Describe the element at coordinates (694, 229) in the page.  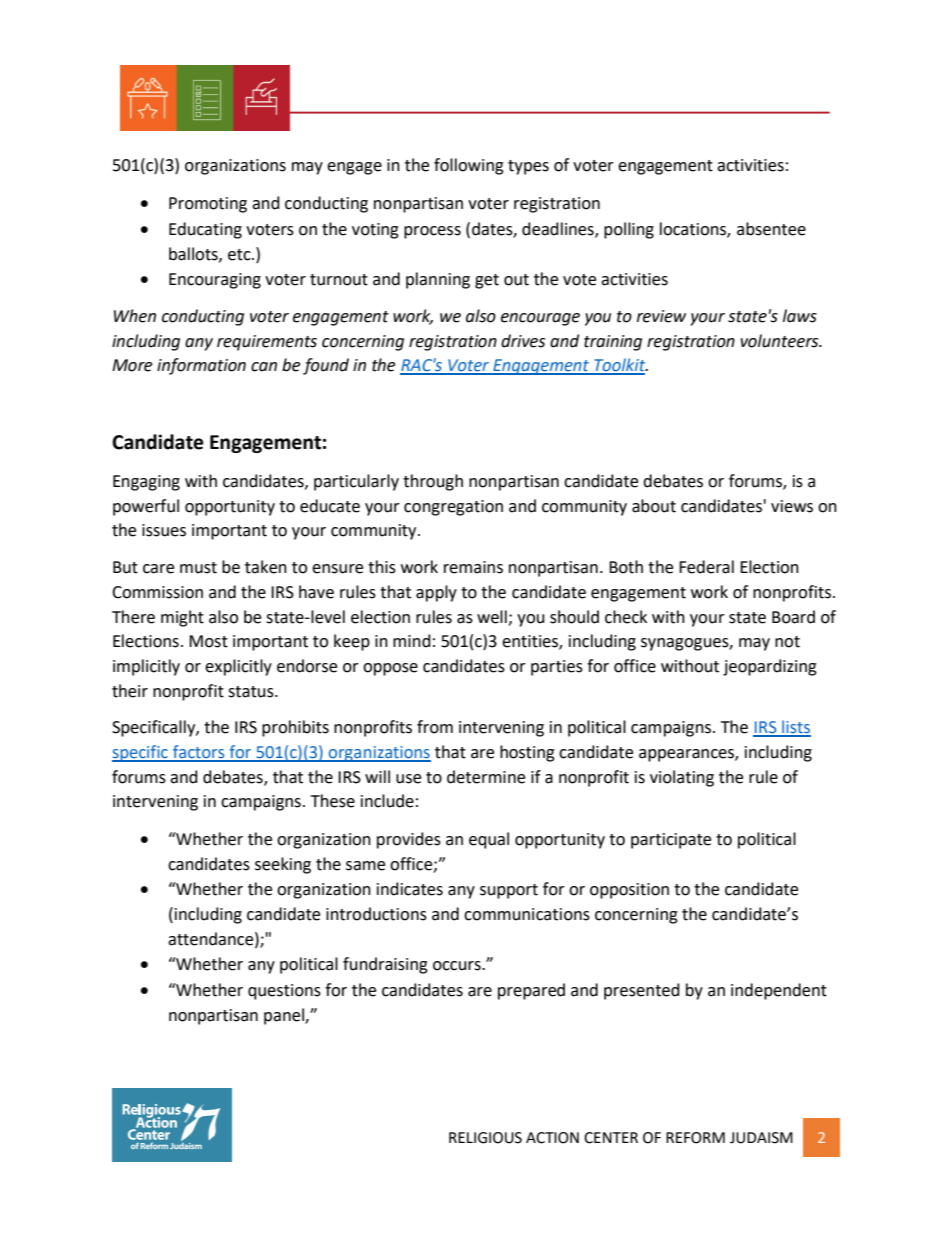
I see `locations` at that location.
